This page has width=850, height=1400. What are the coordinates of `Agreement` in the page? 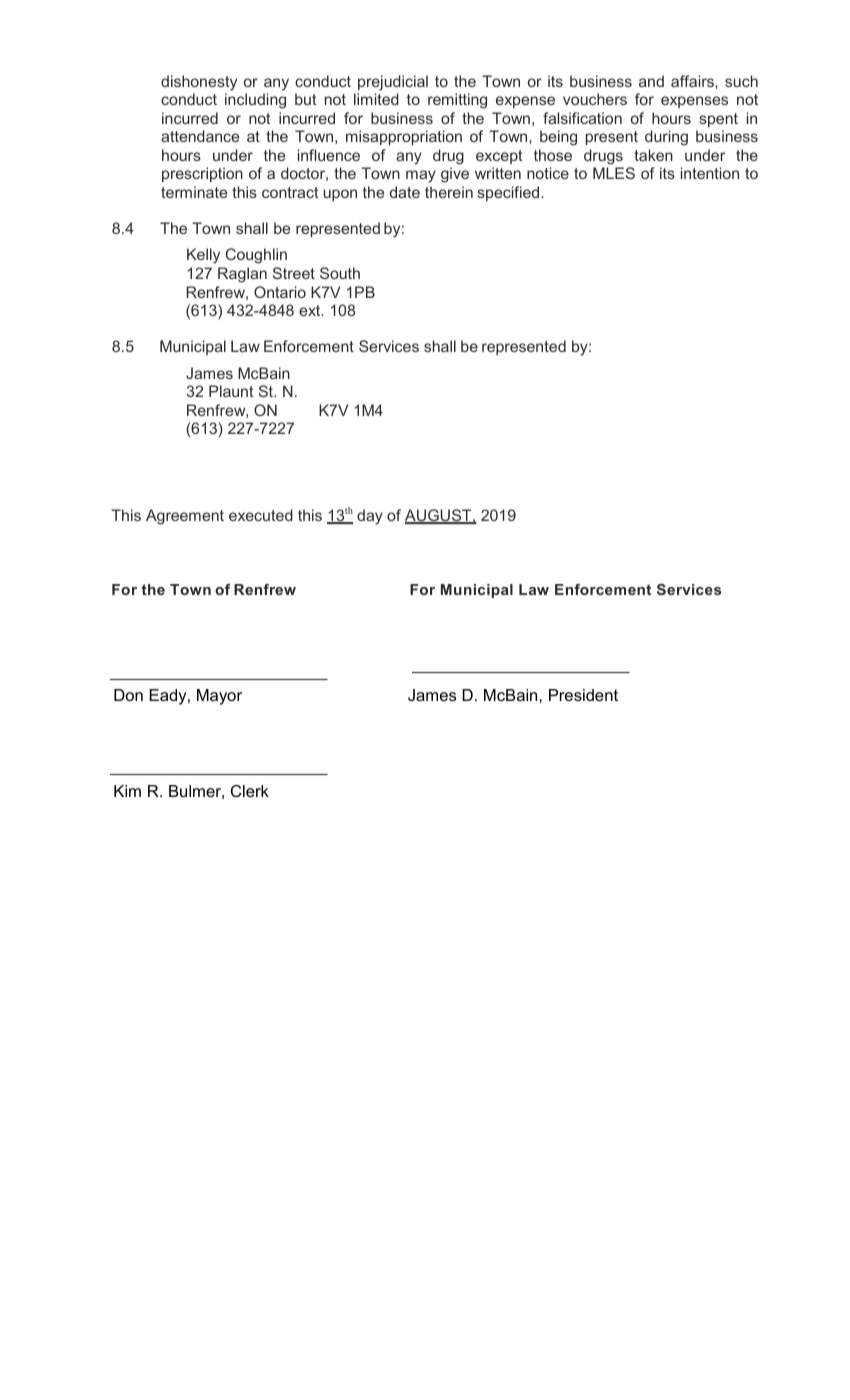 It's located at (185, 517).
